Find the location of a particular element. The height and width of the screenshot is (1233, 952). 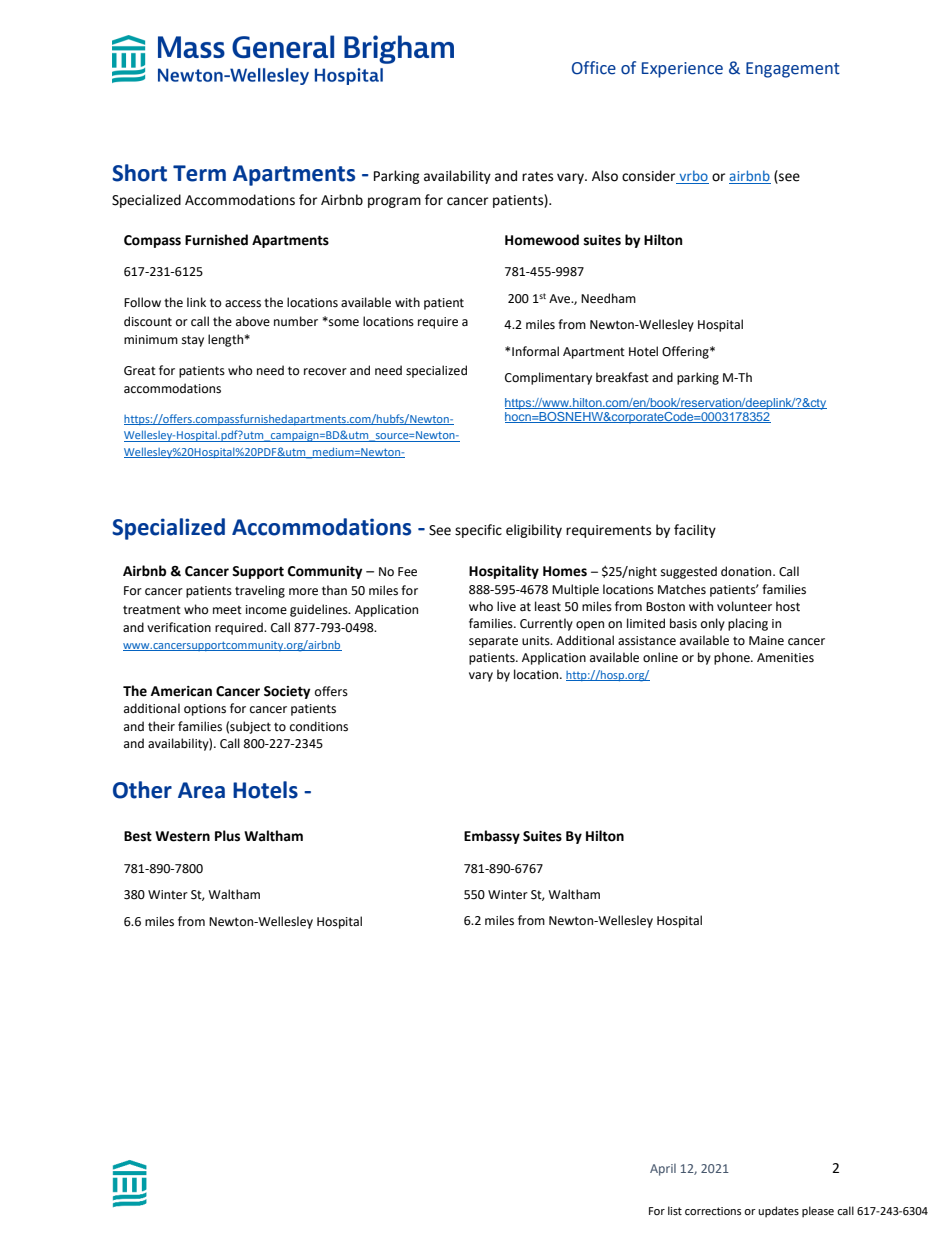

Western is located at coordinates (182, 836).
